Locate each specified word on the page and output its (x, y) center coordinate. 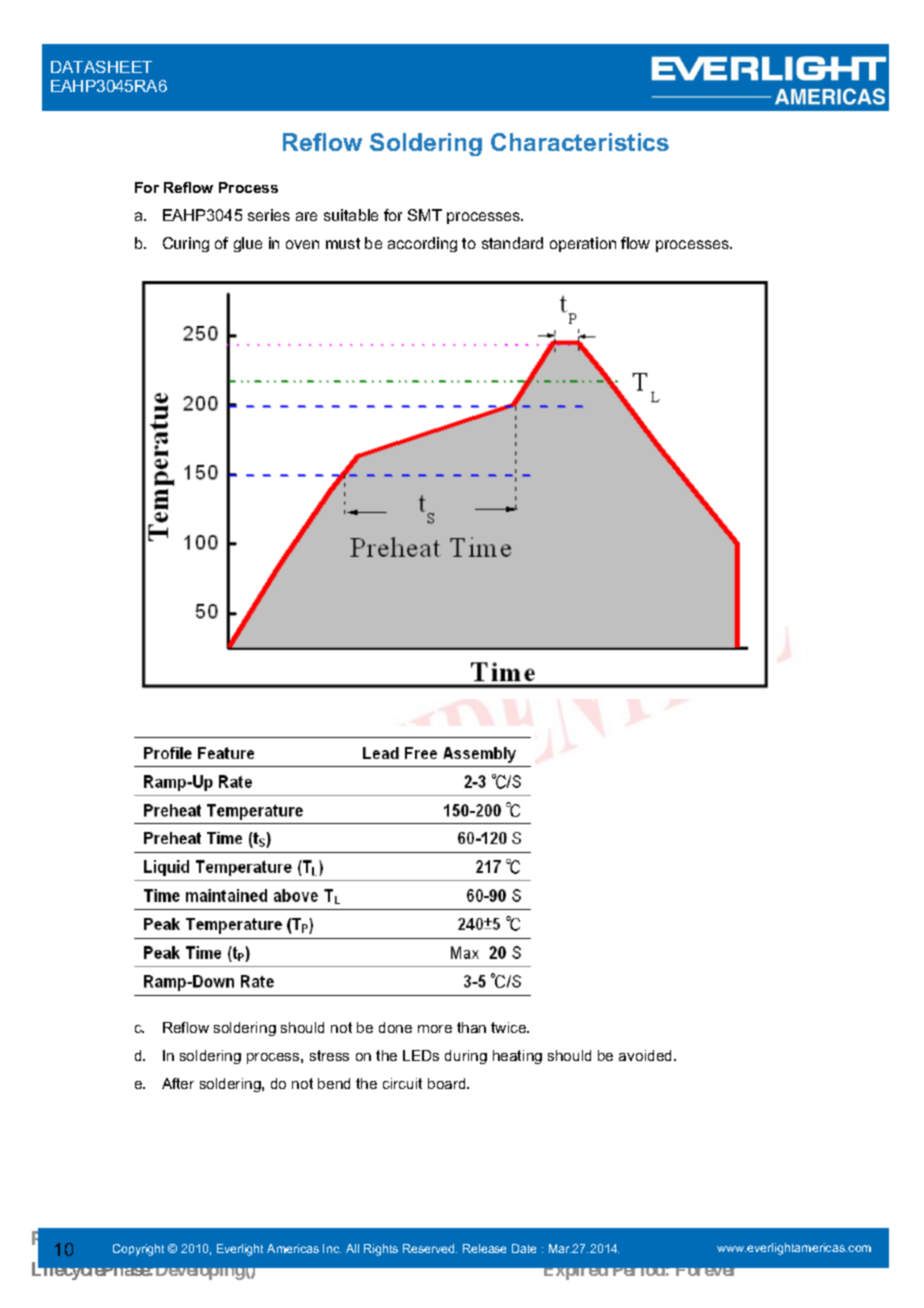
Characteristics (580, 142)
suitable (351, 215)
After (178, 1083)
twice (510, 1027)
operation (583, 244)
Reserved (430, 1248)
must (343, 243)
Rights (381, 1250)
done (395, 1027)
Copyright (138, 1250)
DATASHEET (101, 67)
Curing (186, 244)
